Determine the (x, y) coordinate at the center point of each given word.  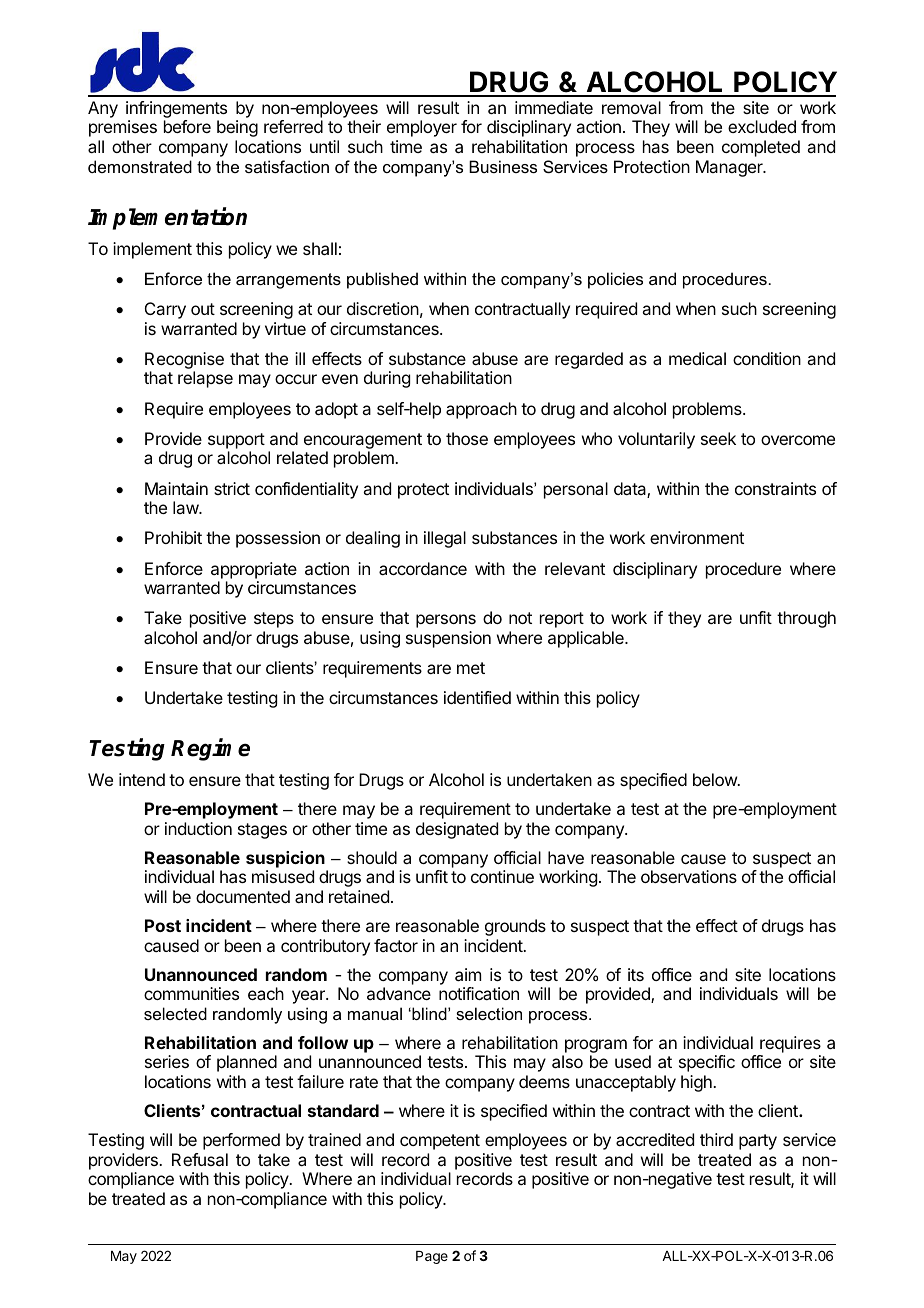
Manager (730, 168)
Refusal (200, 1159)
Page (432, 1257)
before (187, 126)
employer (422, 128)
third (716, 1139)
